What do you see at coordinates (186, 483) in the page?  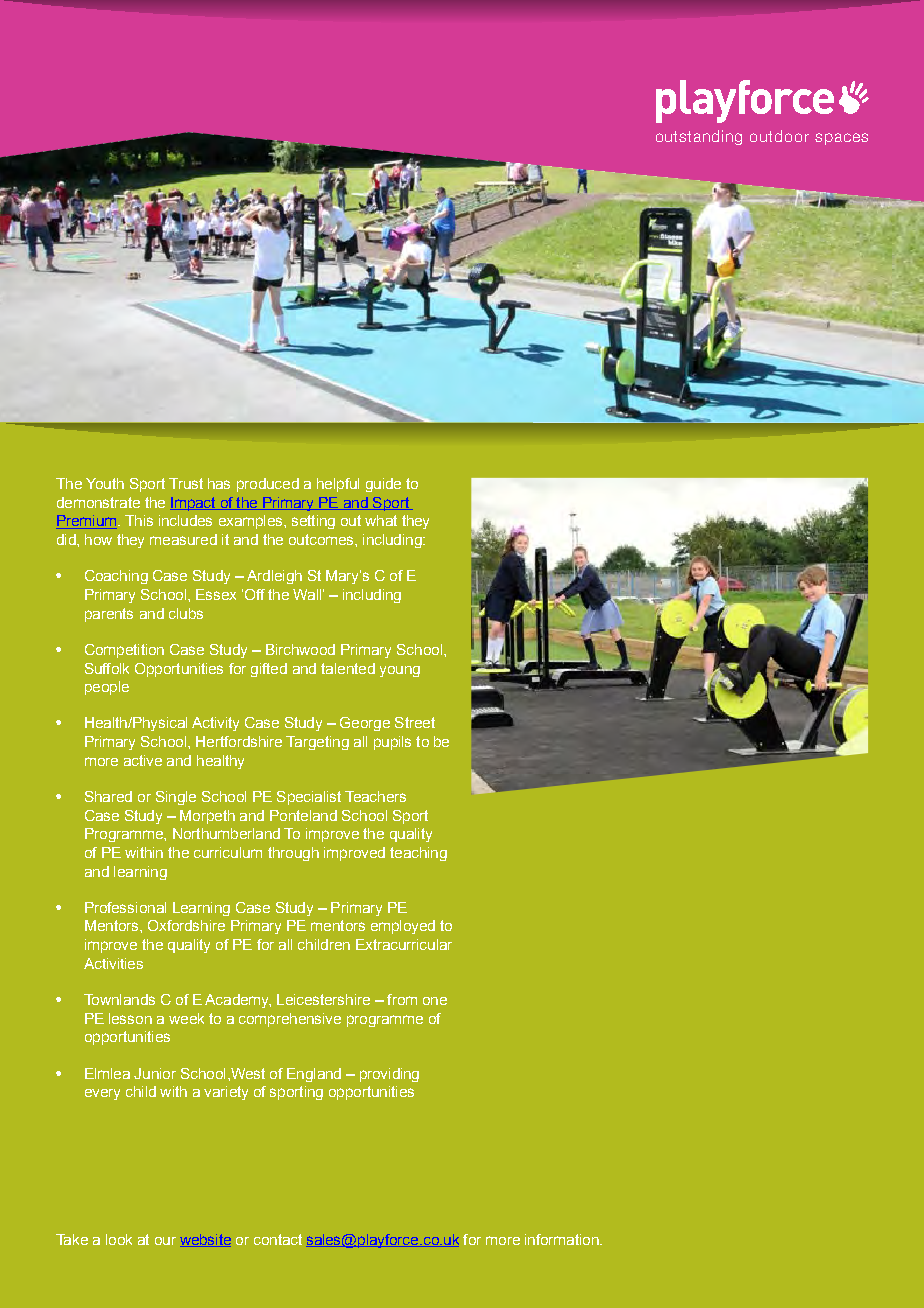 I see `Trust` at bounding box center [186, 483].
